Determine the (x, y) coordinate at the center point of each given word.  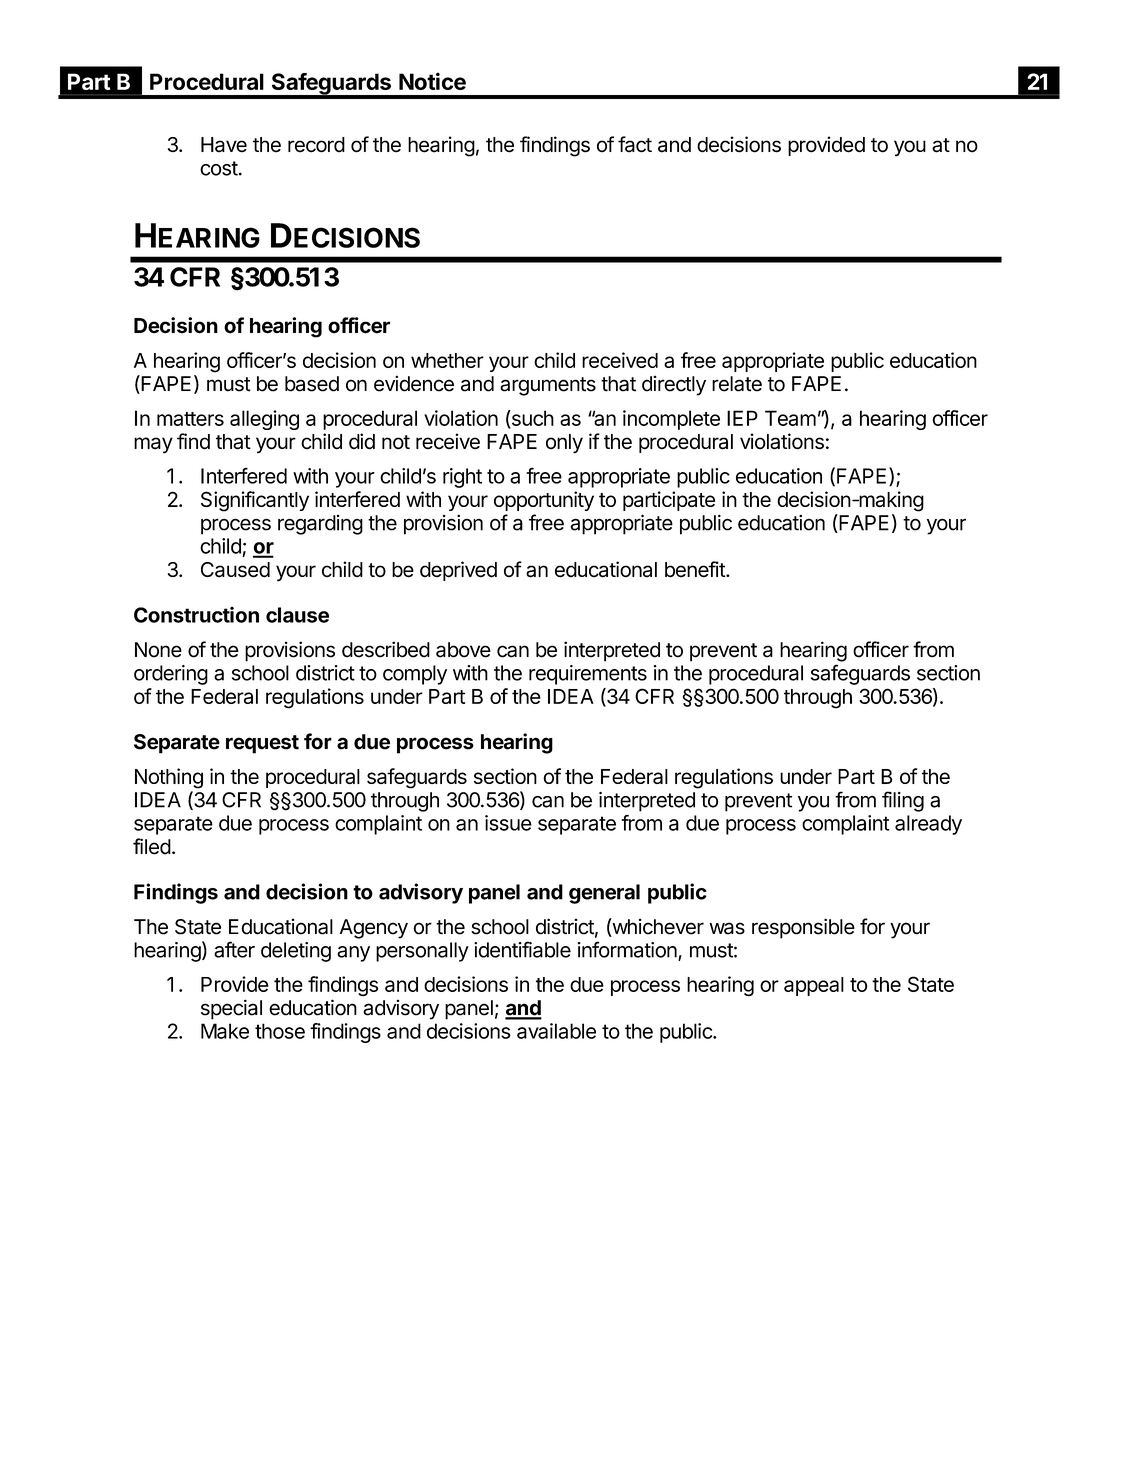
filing (903, 801)
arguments (548, 386)
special (231, 1009)
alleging (264, 420)
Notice (432, 81)
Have (224, 145)
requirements (588, 675)
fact (635, 144)
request (262, 744)
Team (790, 418)
